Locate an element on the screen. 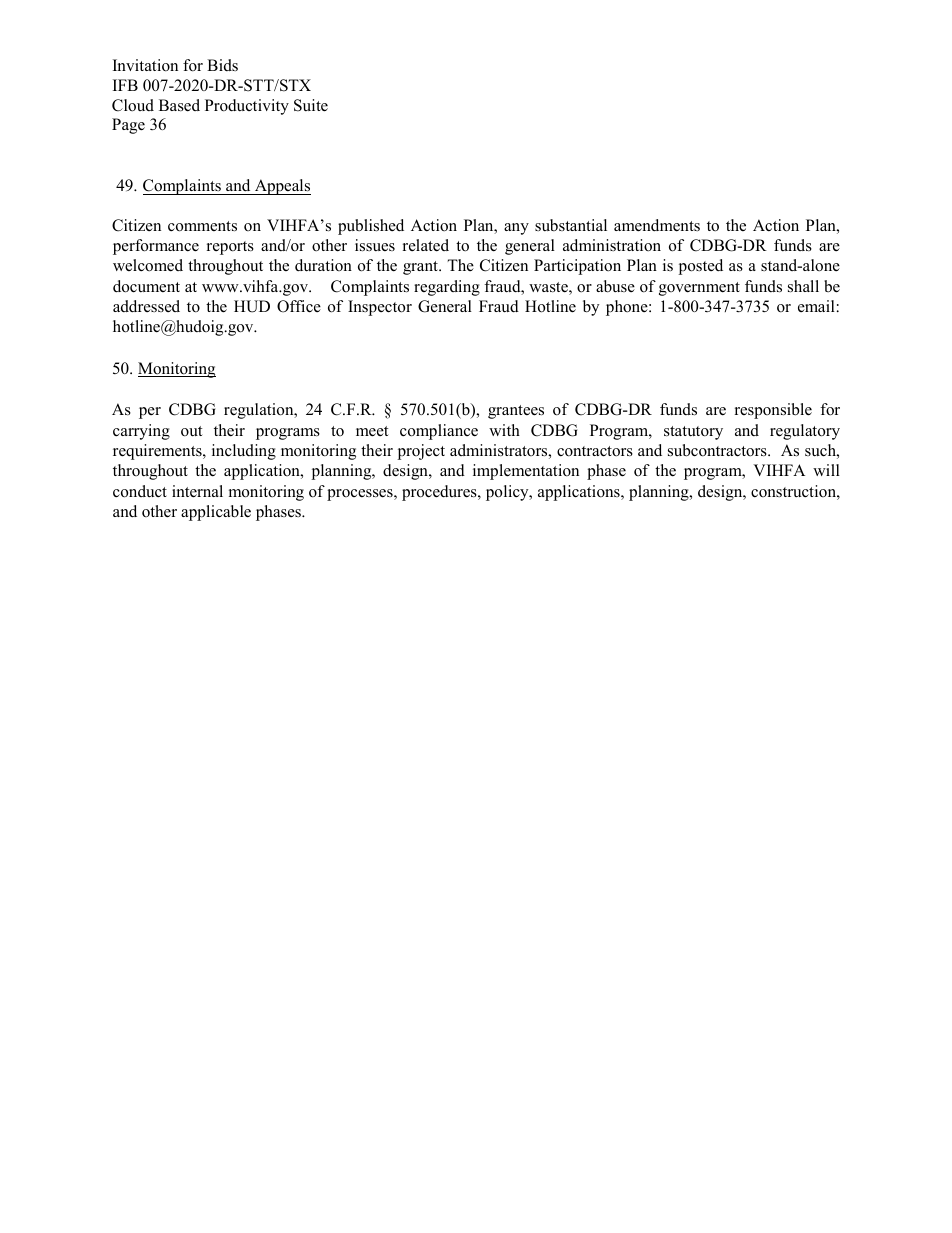 This screenshot has width=952, height=1233. substantial is located at coordinates (571, 225).
